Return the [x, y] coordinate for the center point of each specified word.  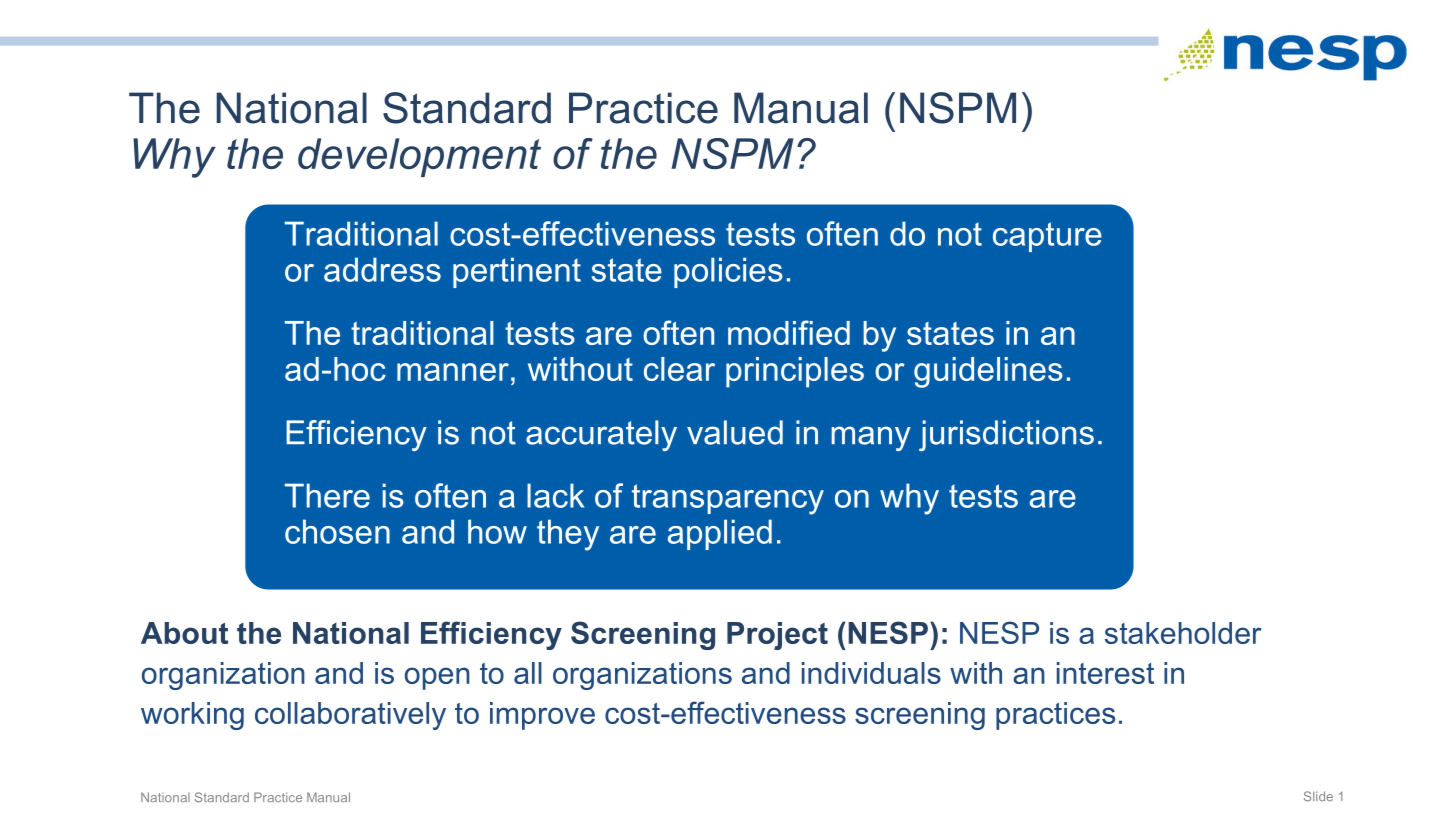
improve [542, 716]
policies [728, 272]
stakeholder [1183, 633]
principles [795, 372]
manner [453, 372]
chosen [337, 531]
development [419, 157]
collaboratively [350, 716]
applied [720, 534]
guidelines [988, 372]
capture [1047, 237]
